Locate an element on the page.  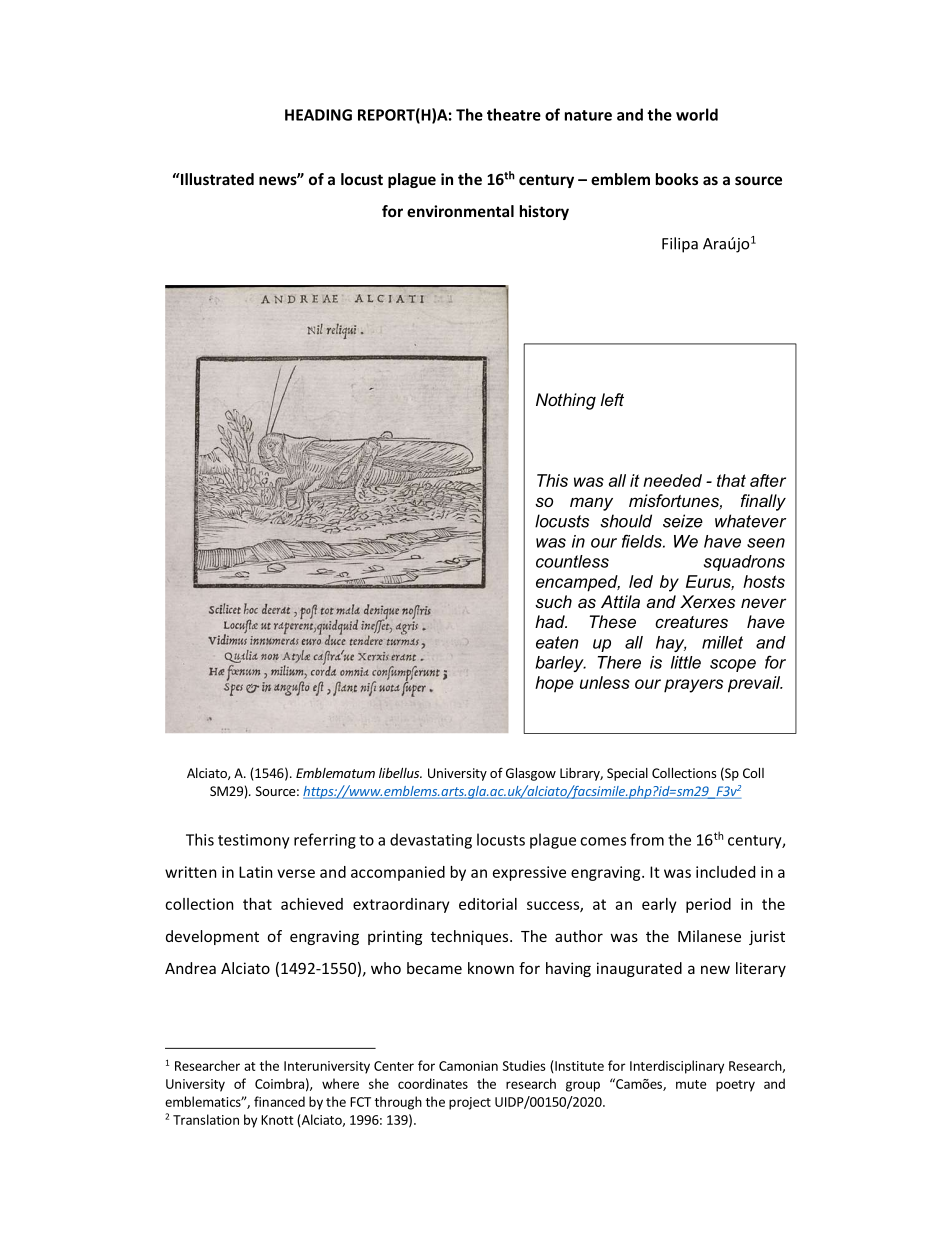
world is located at coordinates (697, 114).
